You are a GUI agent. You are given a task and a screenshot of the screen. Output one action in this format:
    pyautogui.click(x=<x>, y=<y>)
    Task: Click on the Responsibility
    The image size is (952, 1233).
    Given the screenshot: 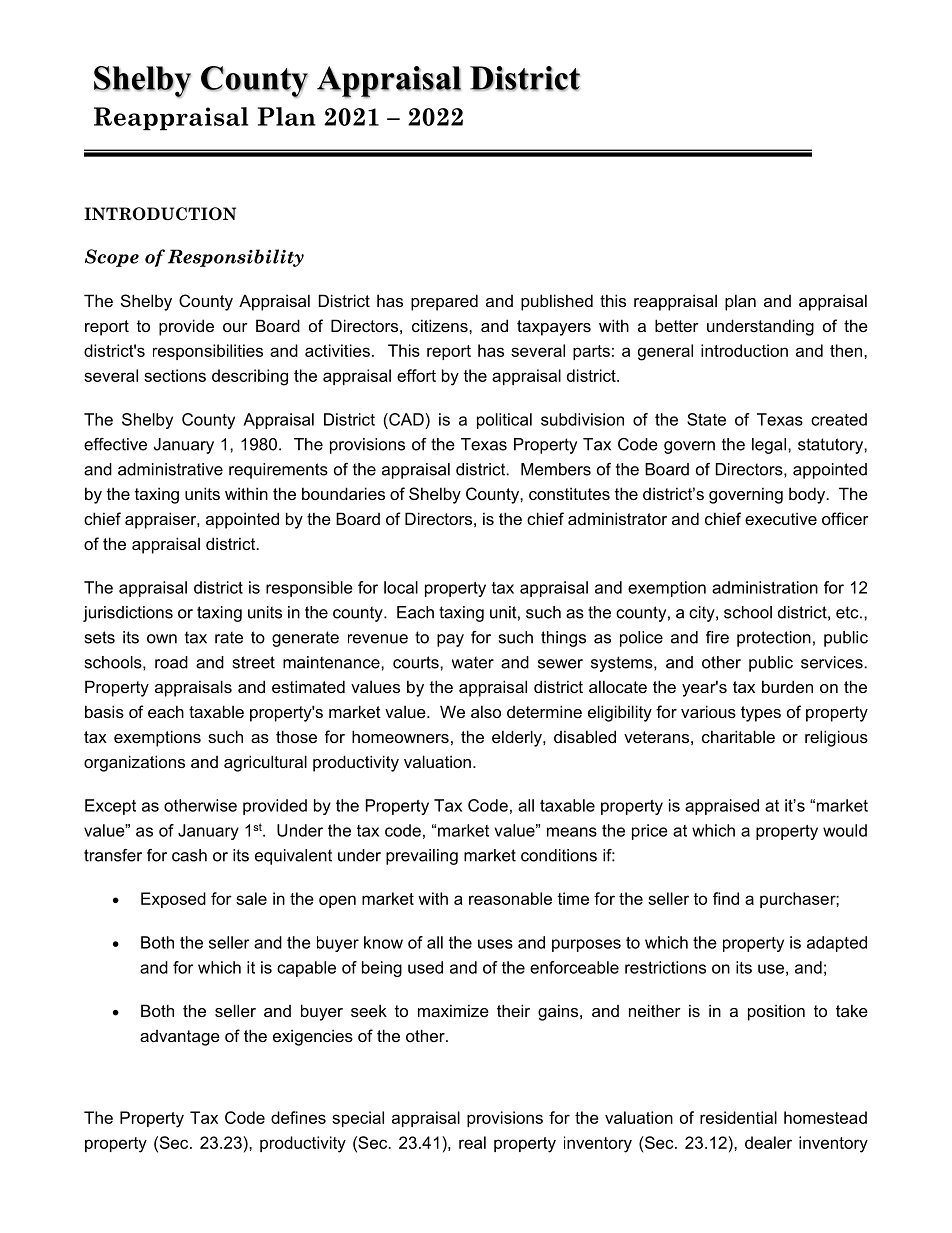 What is the action you would take?
    pyautogui.click(x=236, y=258)
